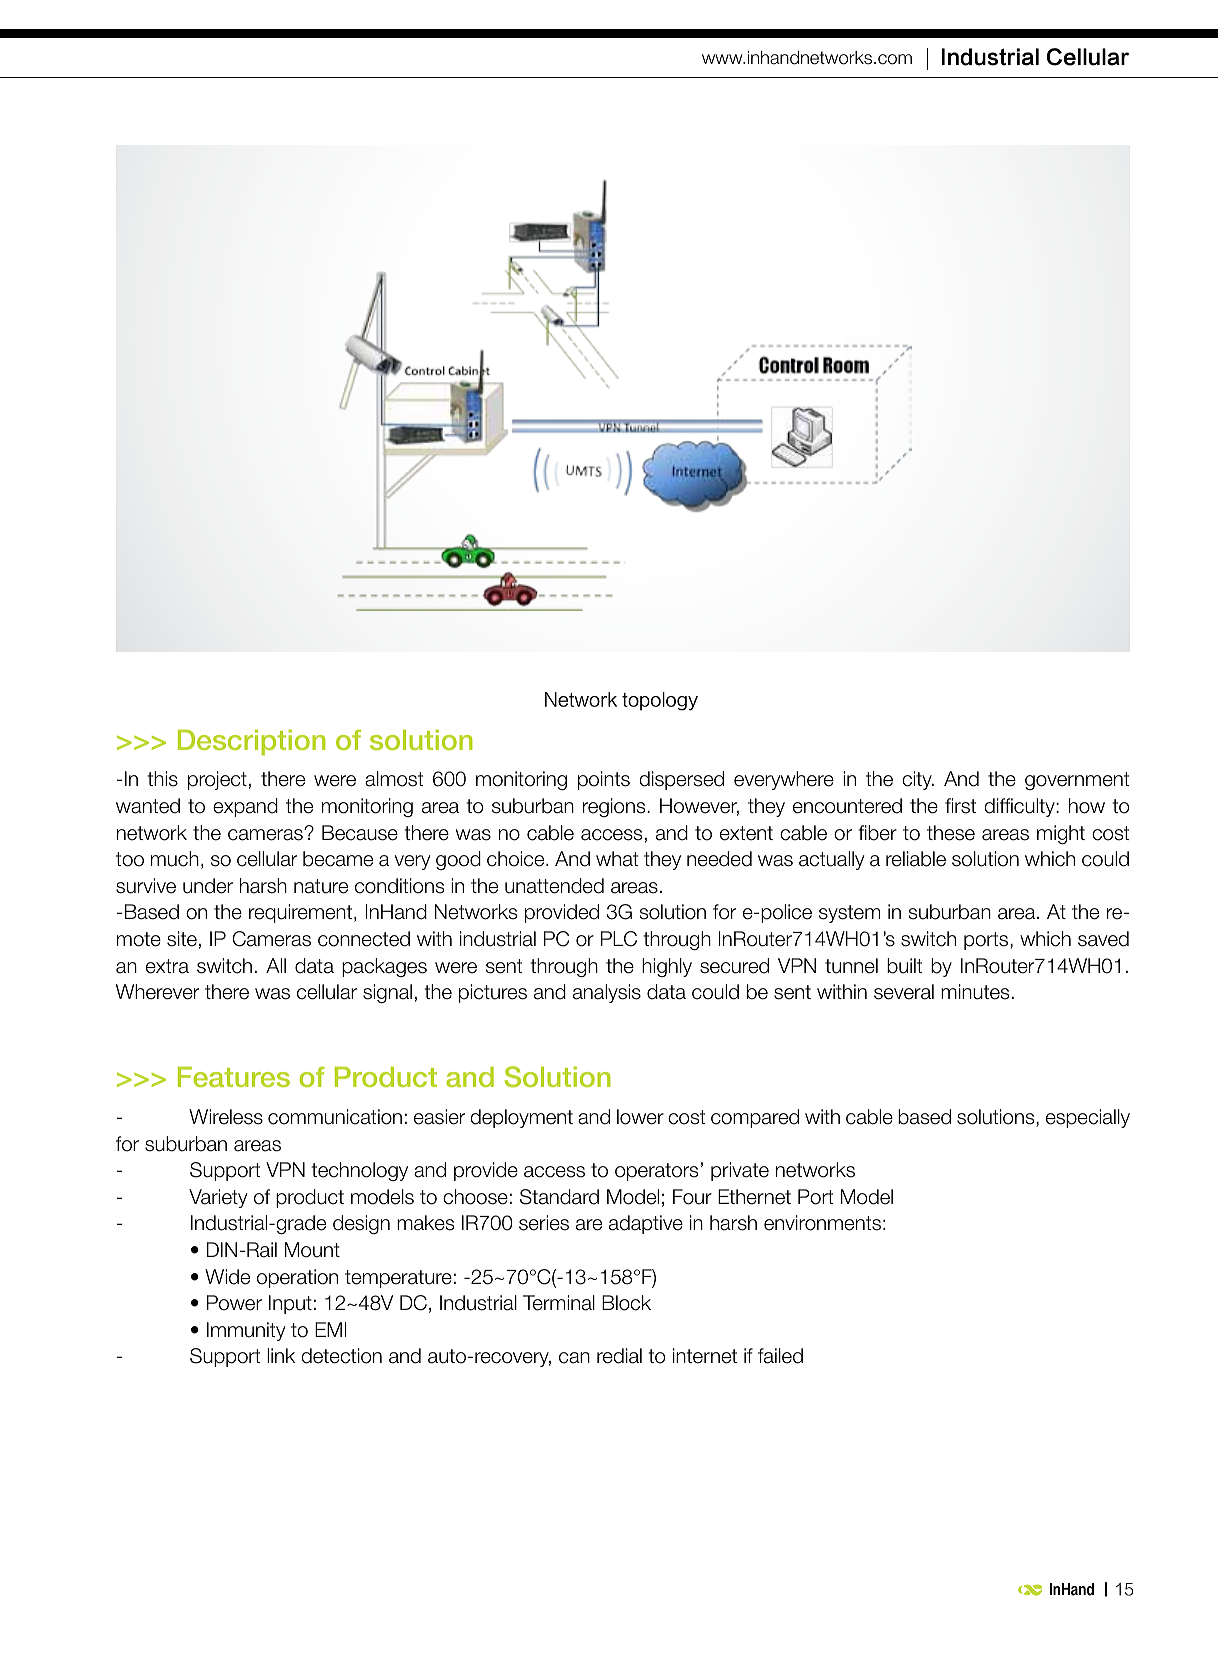 This page has height=1653, width=1218. Describe the element at coordinates (246, 1331) in the page. I see `Immunity` at that location.
